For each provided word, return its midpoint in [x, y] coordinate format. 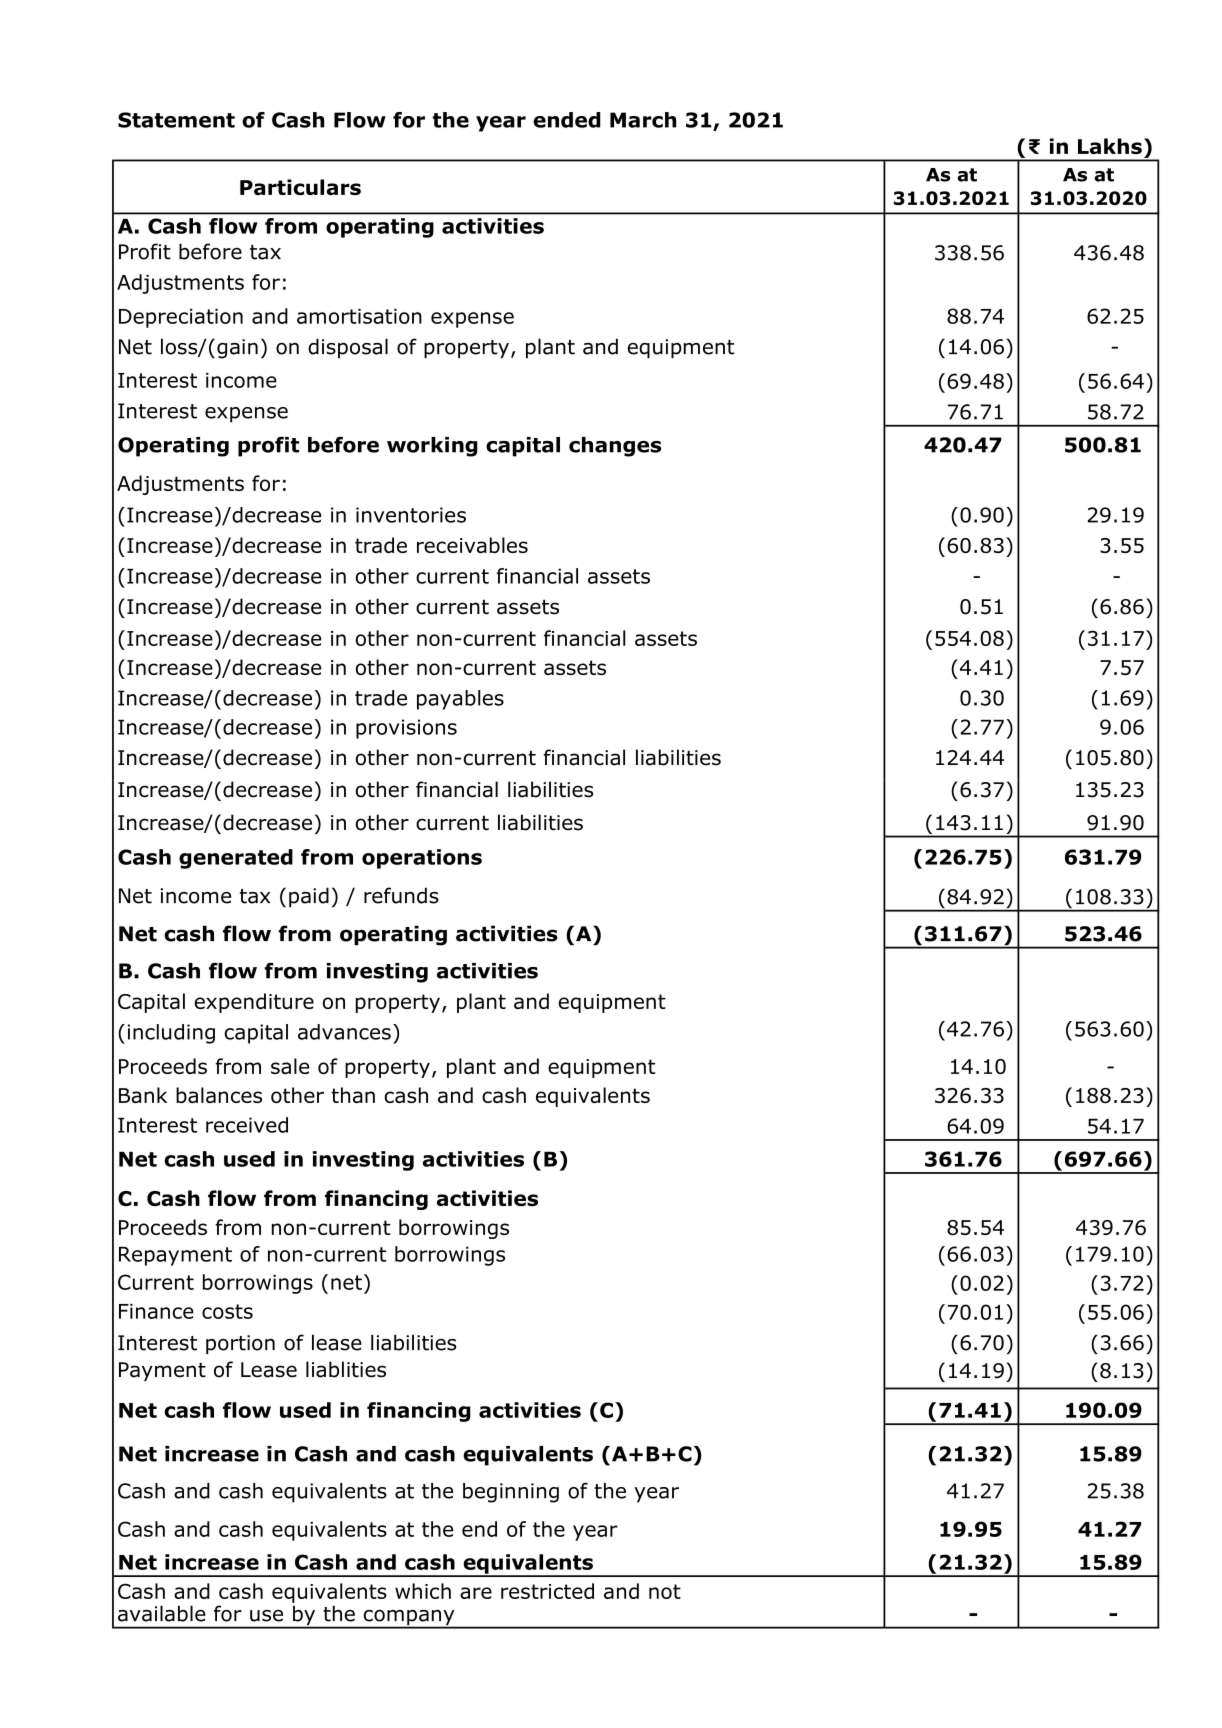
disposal [348, 348]
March [643, 120]
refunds [401, 895]
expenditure [254, 1003]
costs [227, 1311]
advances [344, 1032]
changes [615, 447]
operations [422, 859]
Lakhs [1110, 146]
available [162, 1613]
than [353, 1095]
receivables [472, 545]
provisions [406, 729]
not [665, 1591]
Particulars [300, 187]
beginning [511, 1493]
